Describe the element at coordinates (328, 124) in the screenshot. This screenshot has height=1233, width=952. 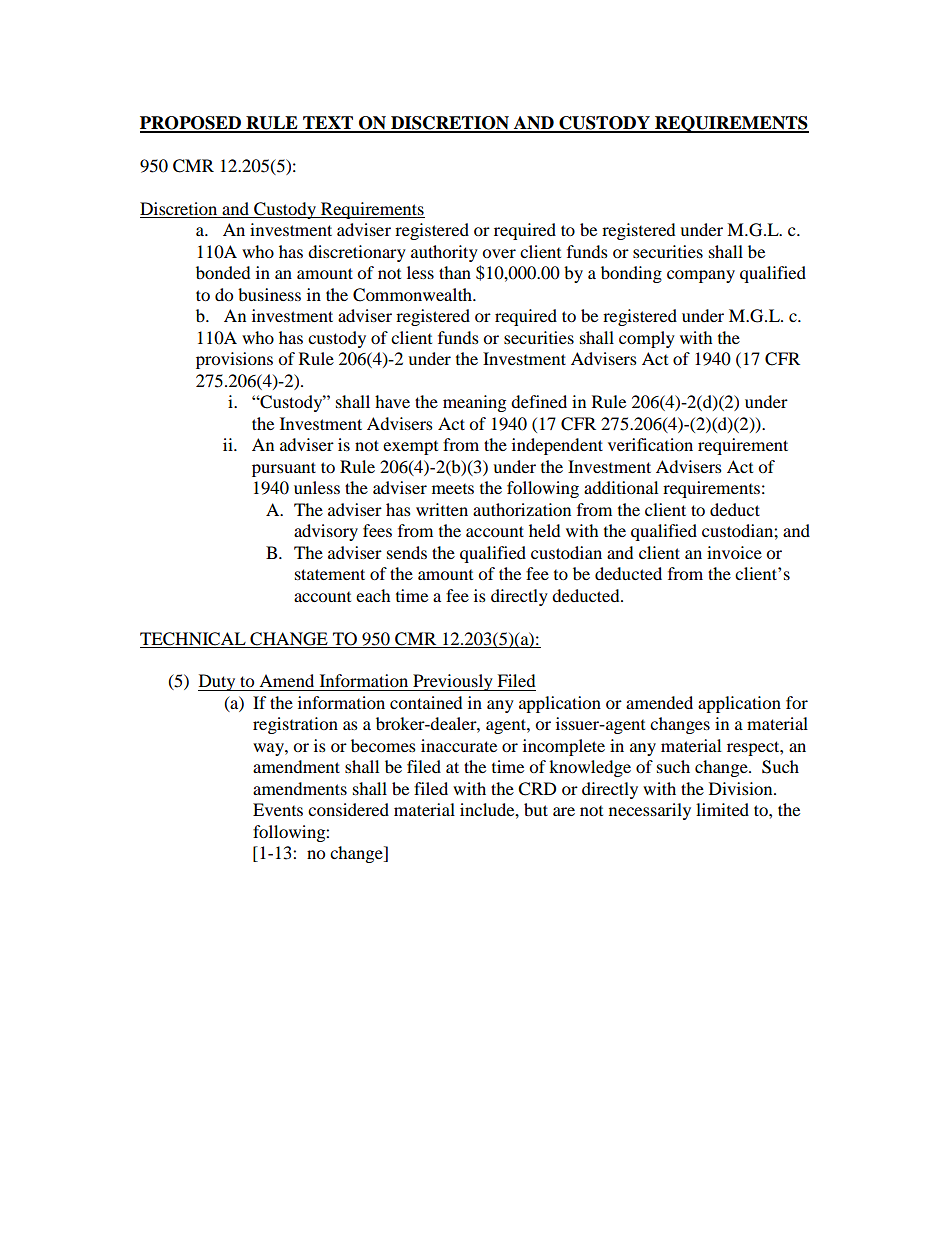
I see `TEXT` at that location.
